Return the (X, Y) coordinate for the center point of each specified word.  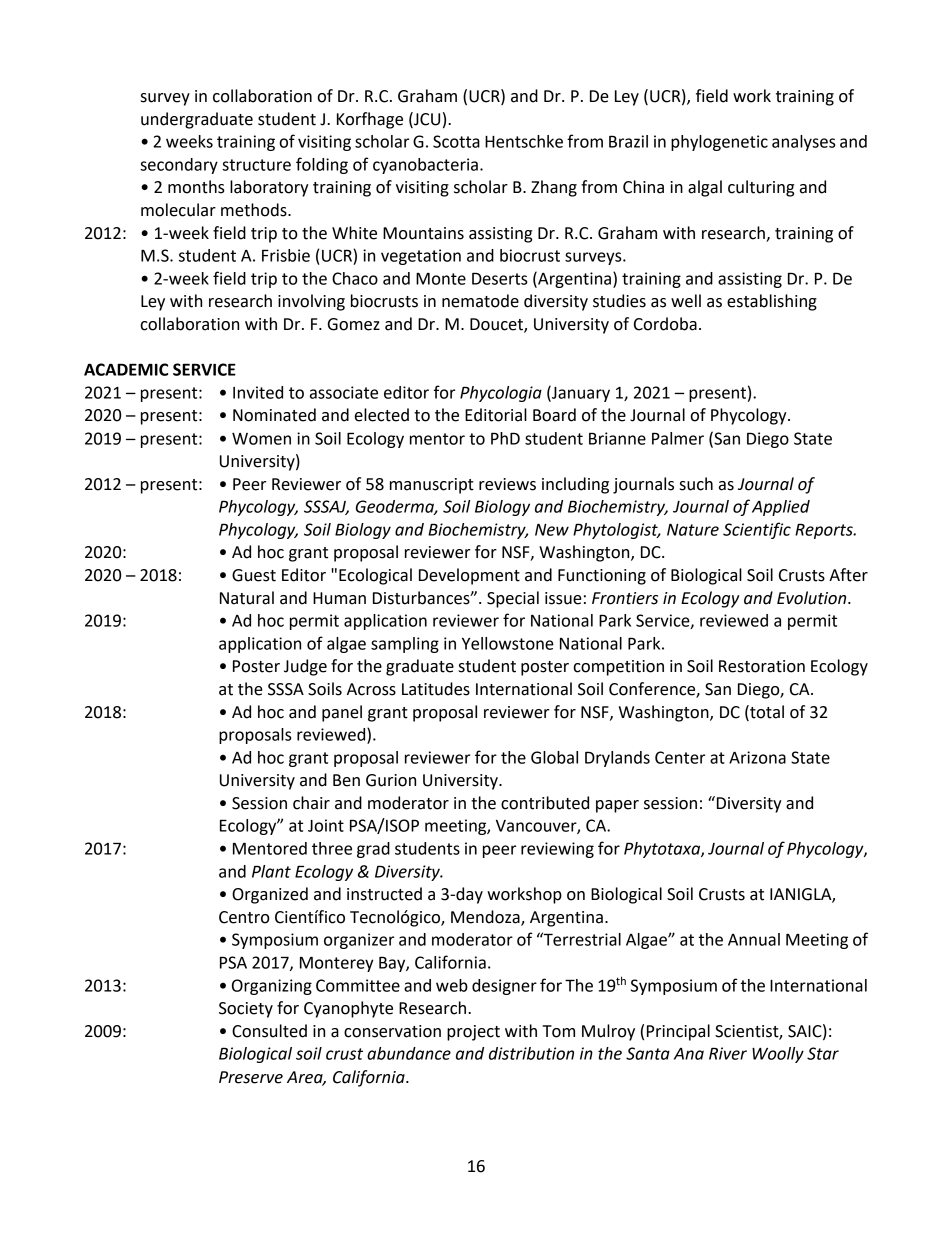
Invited (258, 392)
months (196, 187)
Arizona (757, 757)
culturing (761, 188)
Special (513, 599)
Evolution (813, 598)
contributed (545, 803)
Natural (247, 598)
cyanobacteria (425, 166)
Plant (271, 871)
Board (554, 415)
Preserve (251, 1077)
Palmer (678, 438)
